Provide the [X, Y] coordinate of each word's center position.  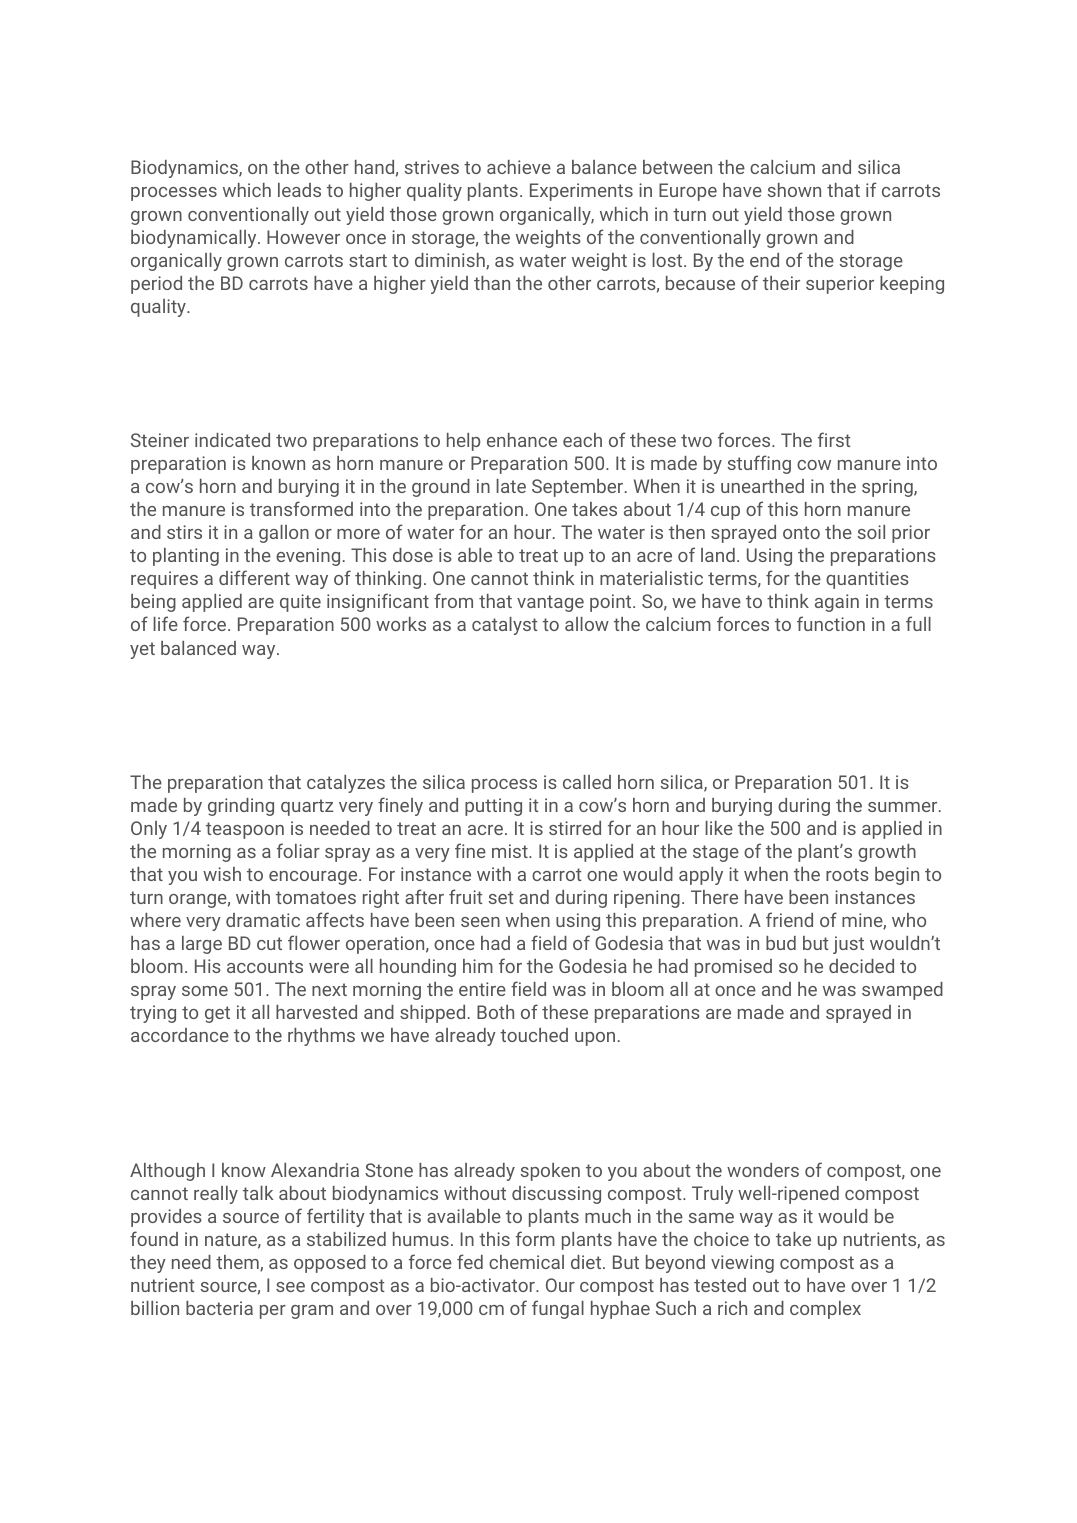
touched [534, 1035]
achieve [519, 167]
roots [847, 874]
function [831, 623]
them [238, 1263]
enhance [522, 440]
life [165, 623]
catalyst [505, 626]
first [834, 439]
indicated [232, 440]
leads [299, 190]
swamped [902, 991]
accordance [180, 1035]
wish [222, 874]
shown [794, 190]
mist [510, 851]
